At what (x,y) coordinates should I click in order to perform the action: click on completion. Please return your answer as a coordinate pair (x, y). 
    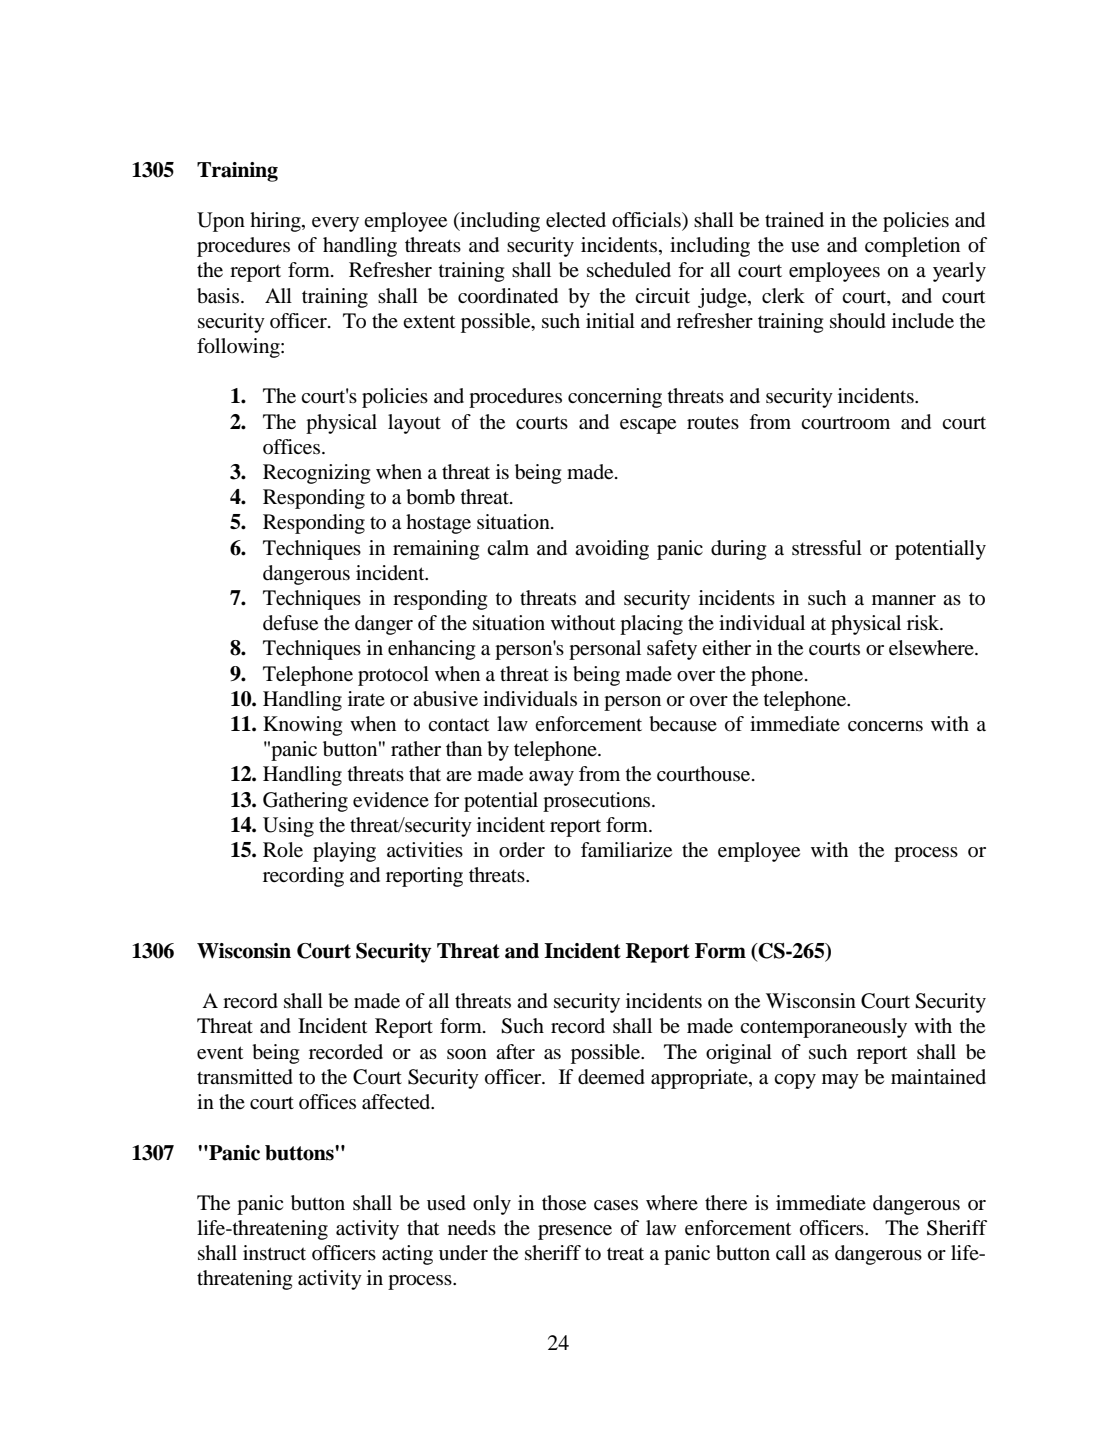
    Looking at the image, I should click on (912, 247).
